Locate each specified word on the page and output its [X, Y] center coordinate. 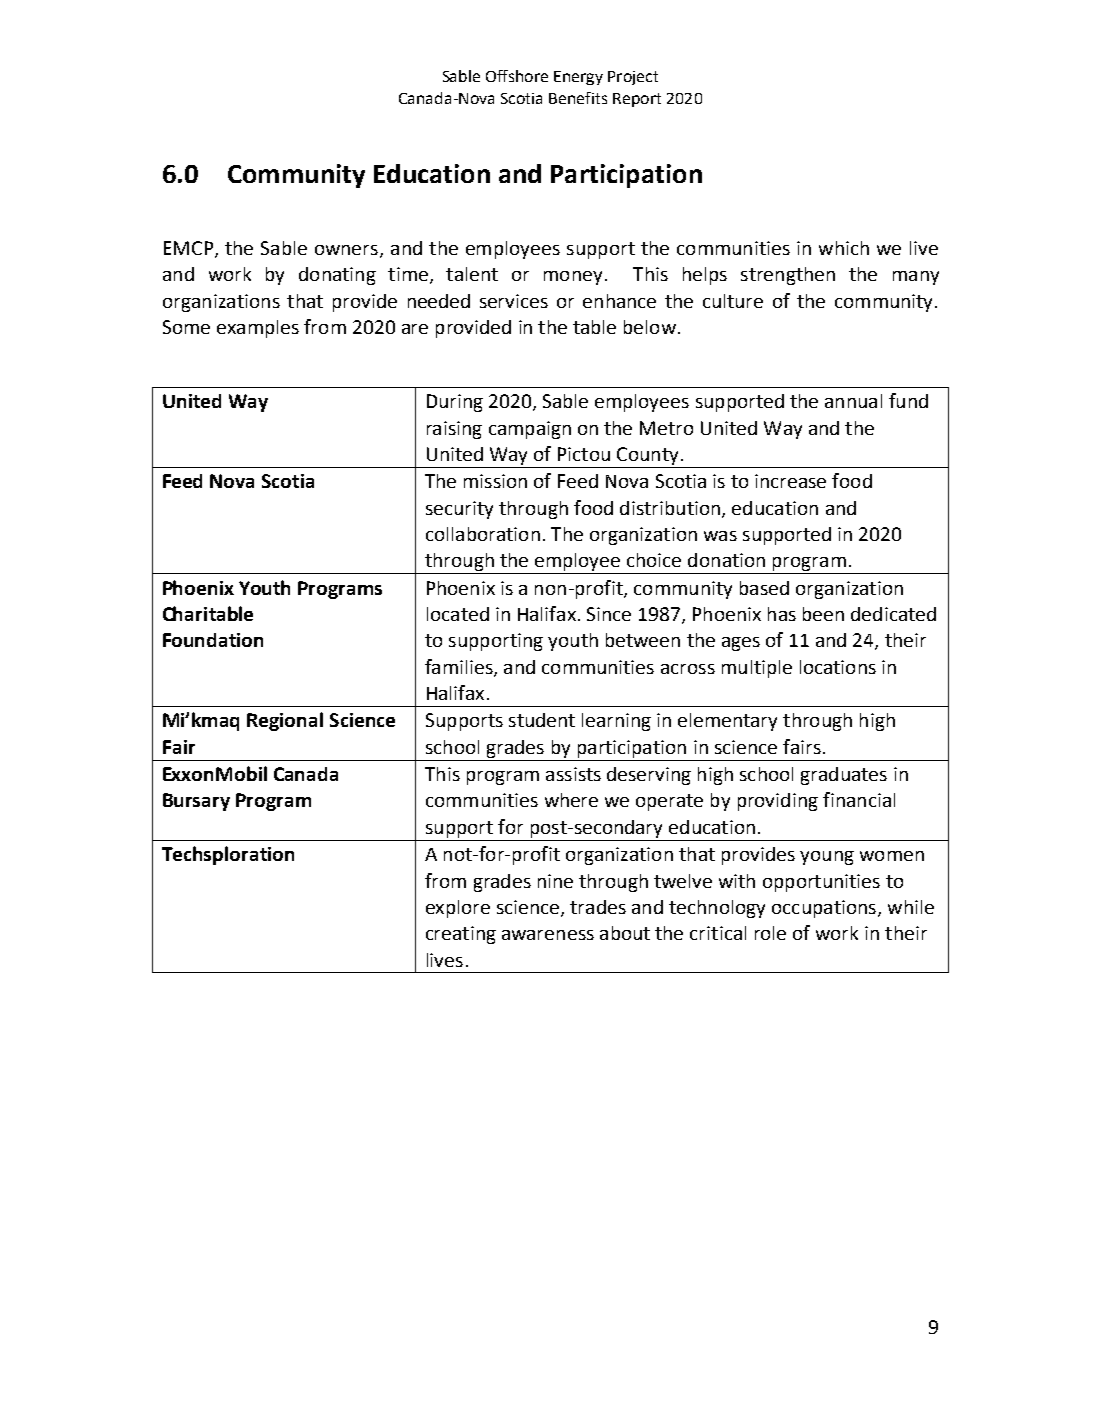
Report [637, 100]
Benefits [578, 98]
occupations [825, 909]
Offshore [517, 76]
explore [458, 909]
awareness [548, 935]
